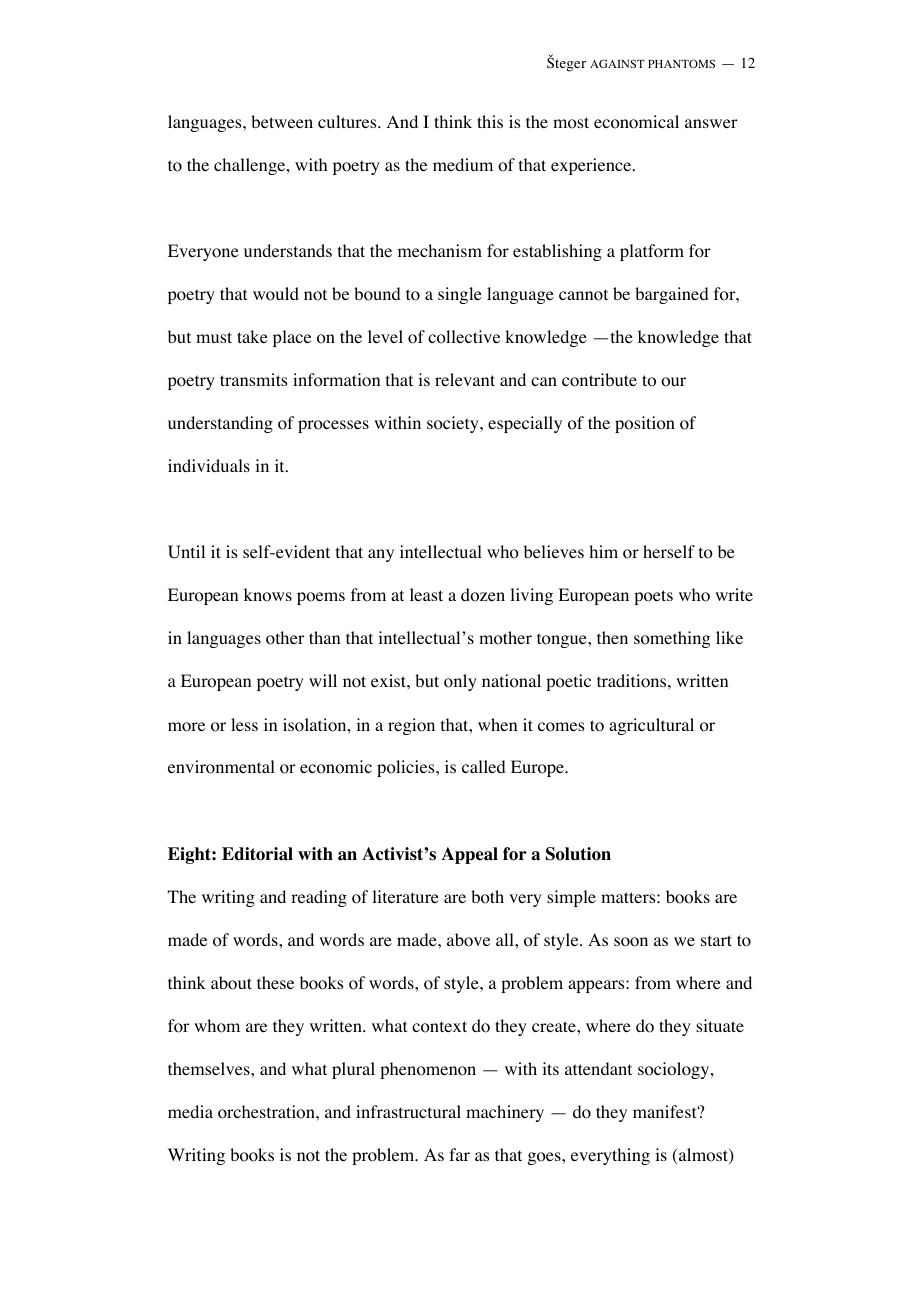  I want to click on knows, so click(268, 595).
